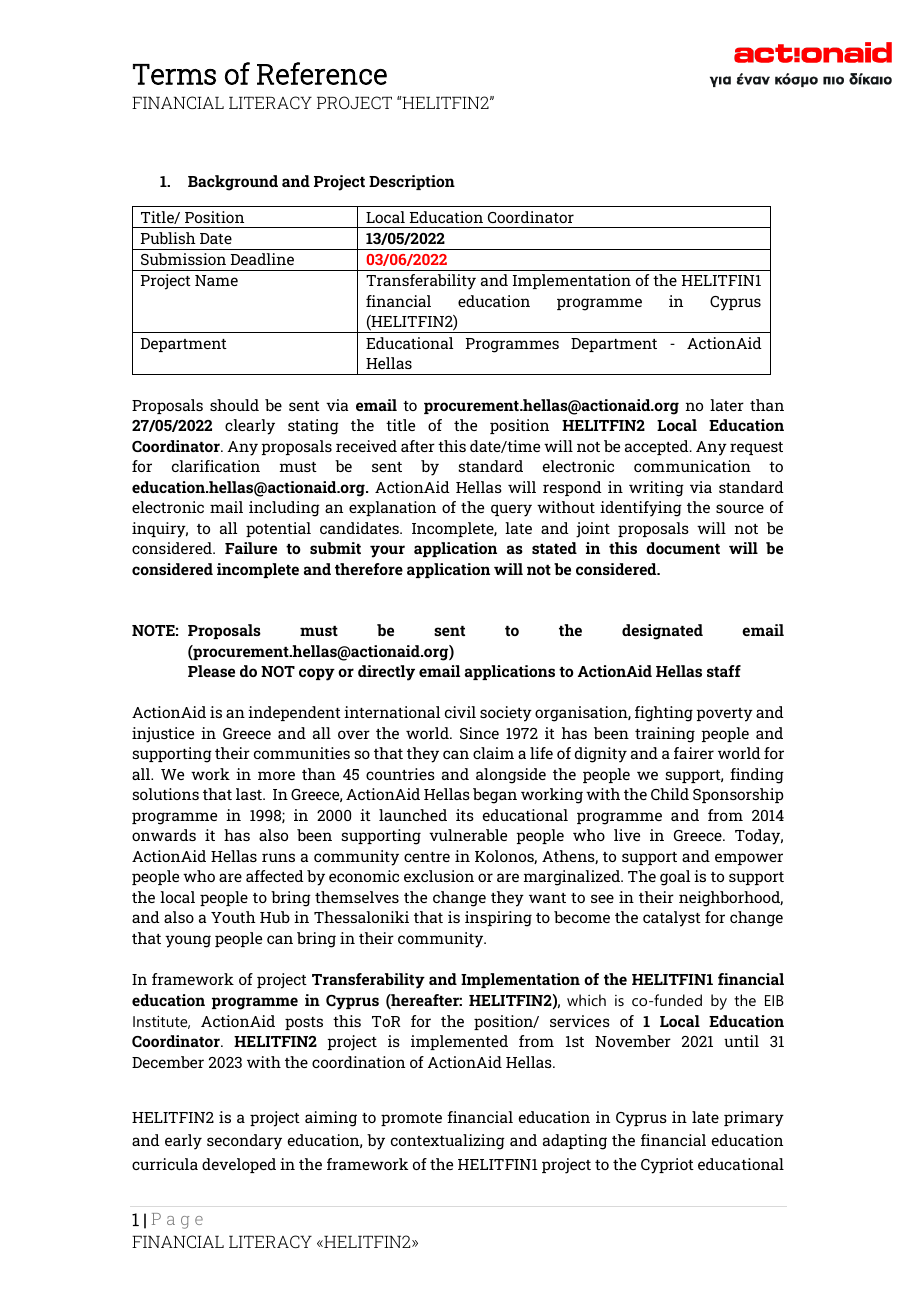  Describe the element at coordinates (275, 876) in the screenshot. I see `affected` at that location.
